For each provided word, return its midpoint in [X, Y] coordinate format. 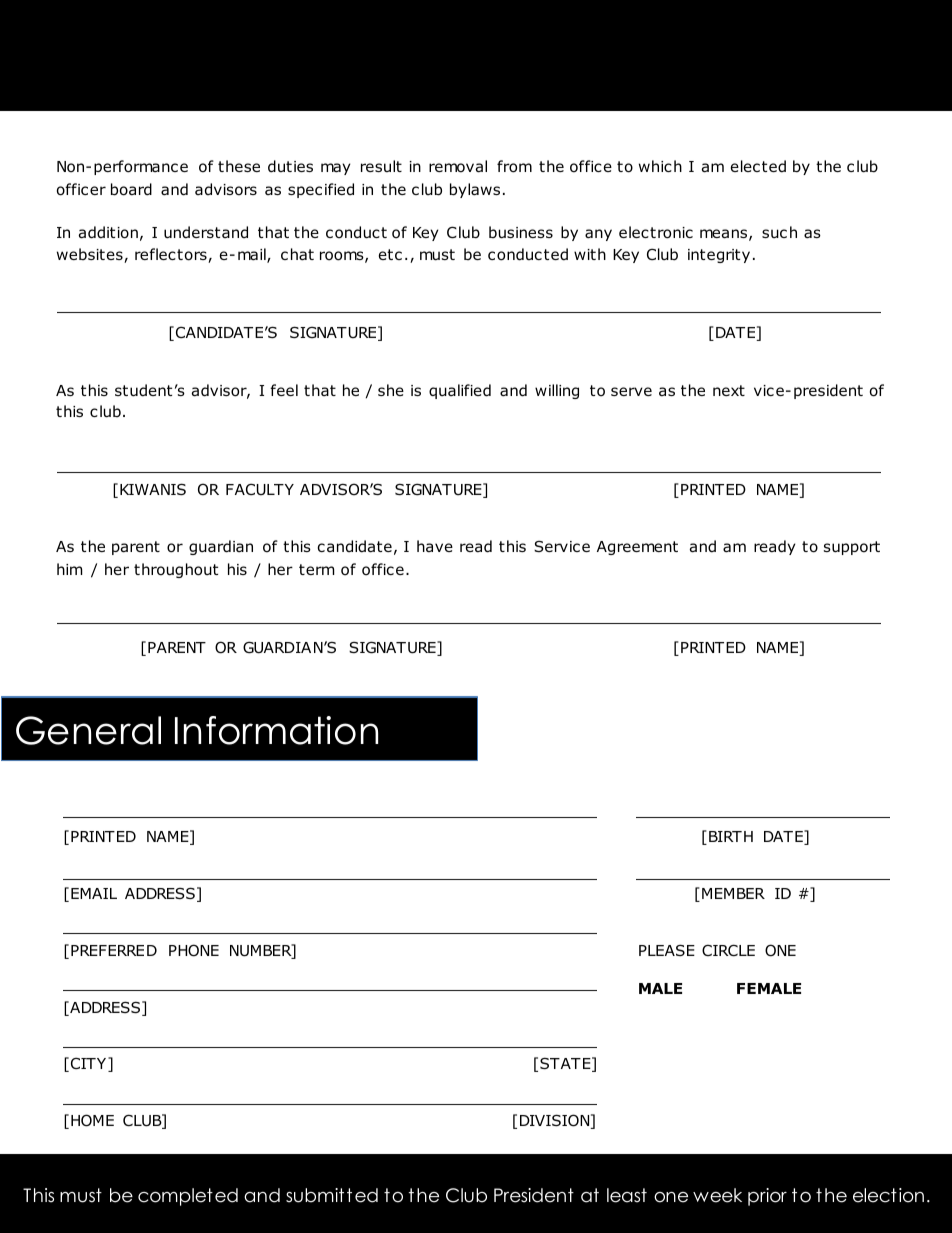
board [131, 189]
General [88, 730]
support [852, 548]
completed [188, 1197]
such [779, 232]
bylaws [475, 190]
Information [276, 730]
